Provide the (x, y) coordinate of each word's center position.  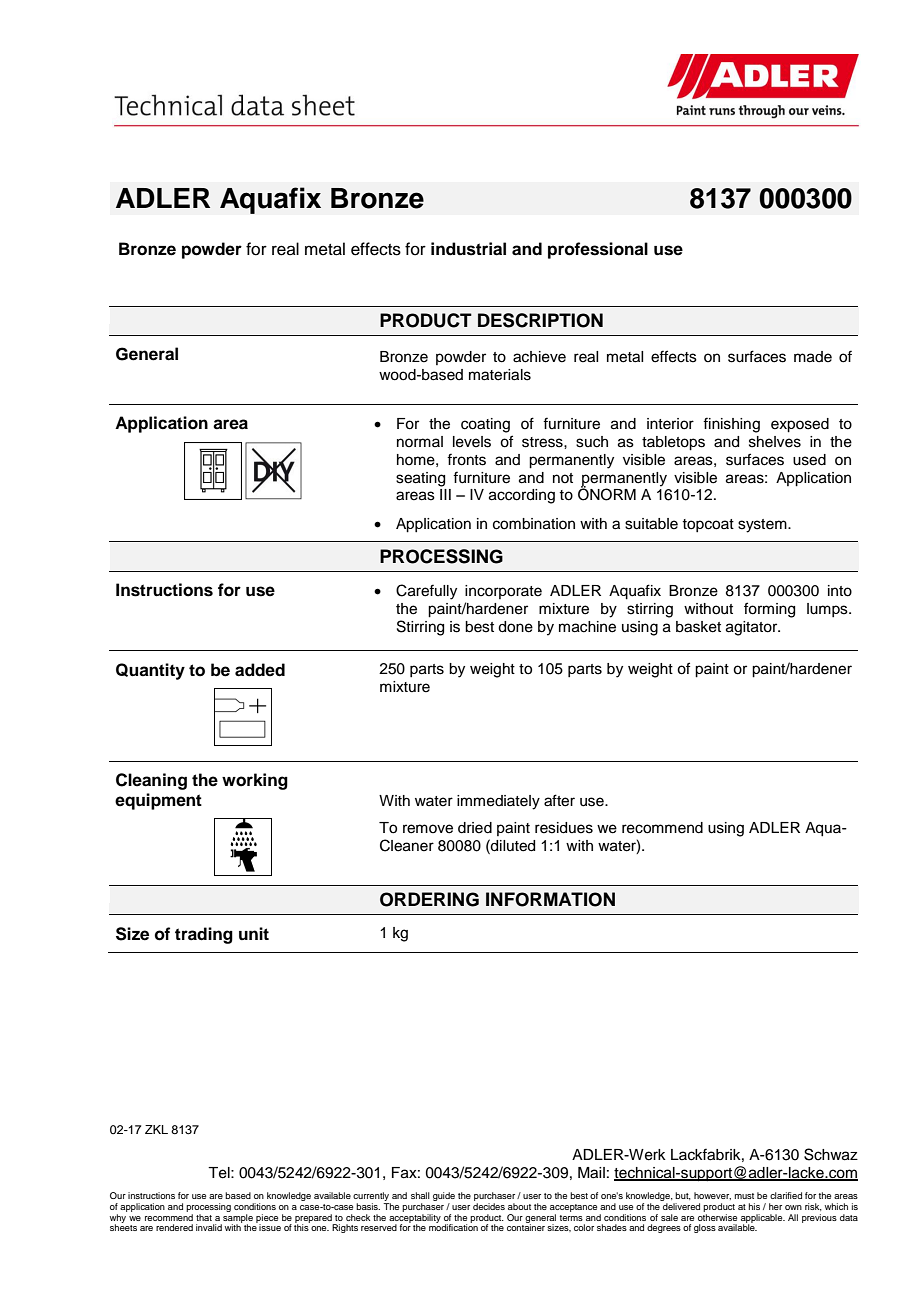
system (763, 526)
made (813, 357)
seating (420, 479)
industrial (468, 249)
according (522, 496)
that (204, 1217)
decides (489, 1206)
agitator (753, 628)
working (255, 781)
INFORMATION (550, 899)
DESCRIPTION (540, 320)
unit (254, 933)
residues (564, 828)
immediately (498, 802)
